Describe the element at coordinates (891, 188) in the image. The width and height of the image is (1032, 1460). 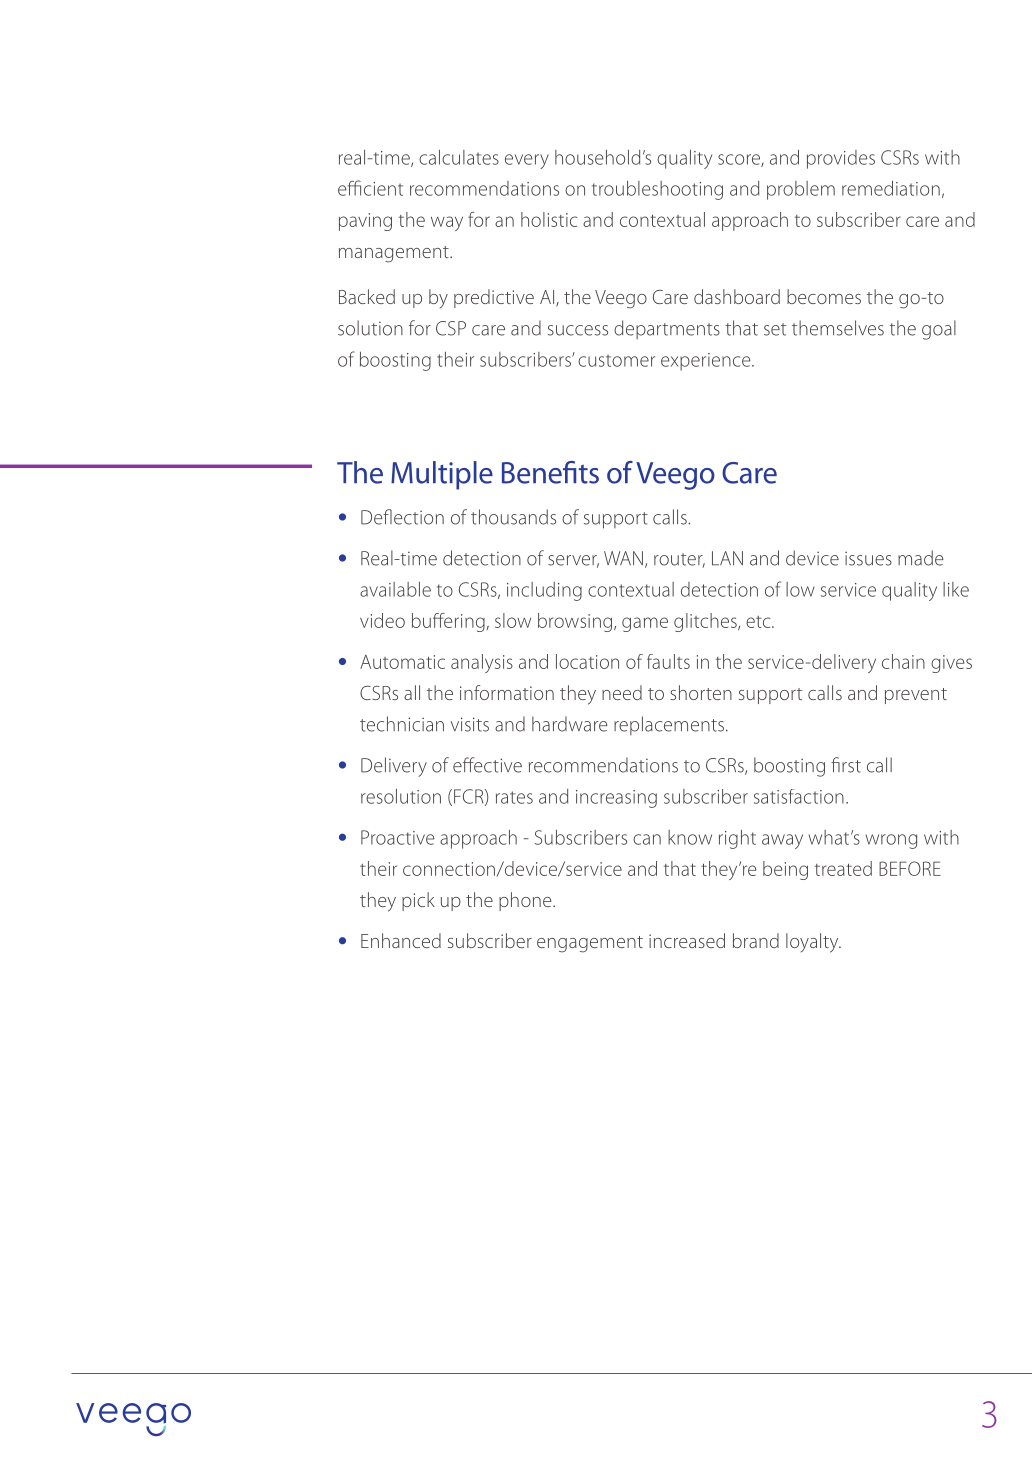
I see `remediation` at that location.
